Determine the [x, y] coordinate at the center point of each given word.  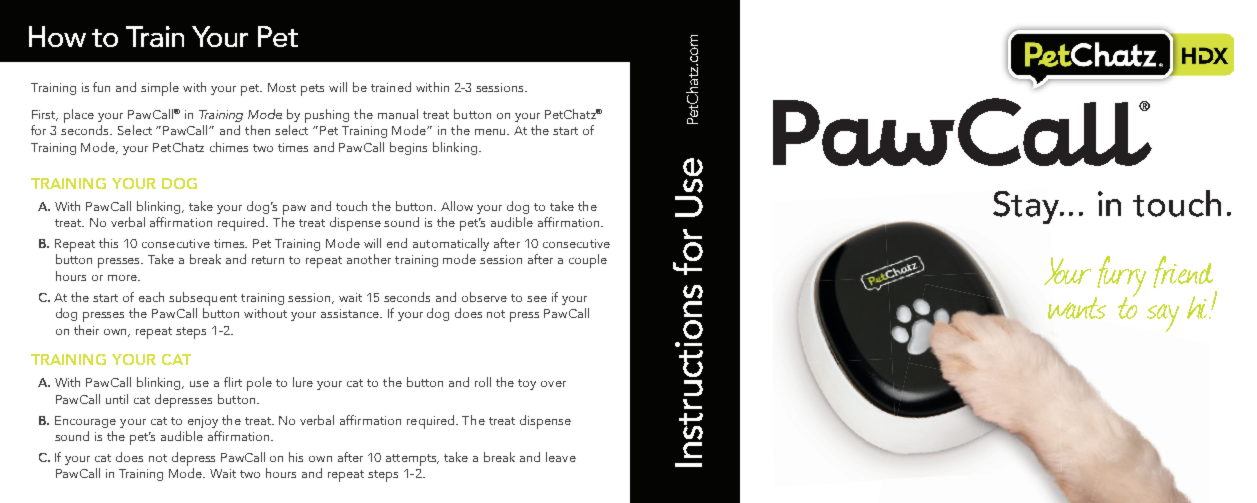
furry [1120, 277]
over [553, 384]
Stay [1027, 207]
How [57, 36]
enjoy [203, 422]
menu [491, 132]
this [108, 243]
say [1163, 318]
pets [312, 90]
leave [561, 457]
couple [588, 261]
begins [408, 148]
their [86, 330]
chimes [229, 147]
